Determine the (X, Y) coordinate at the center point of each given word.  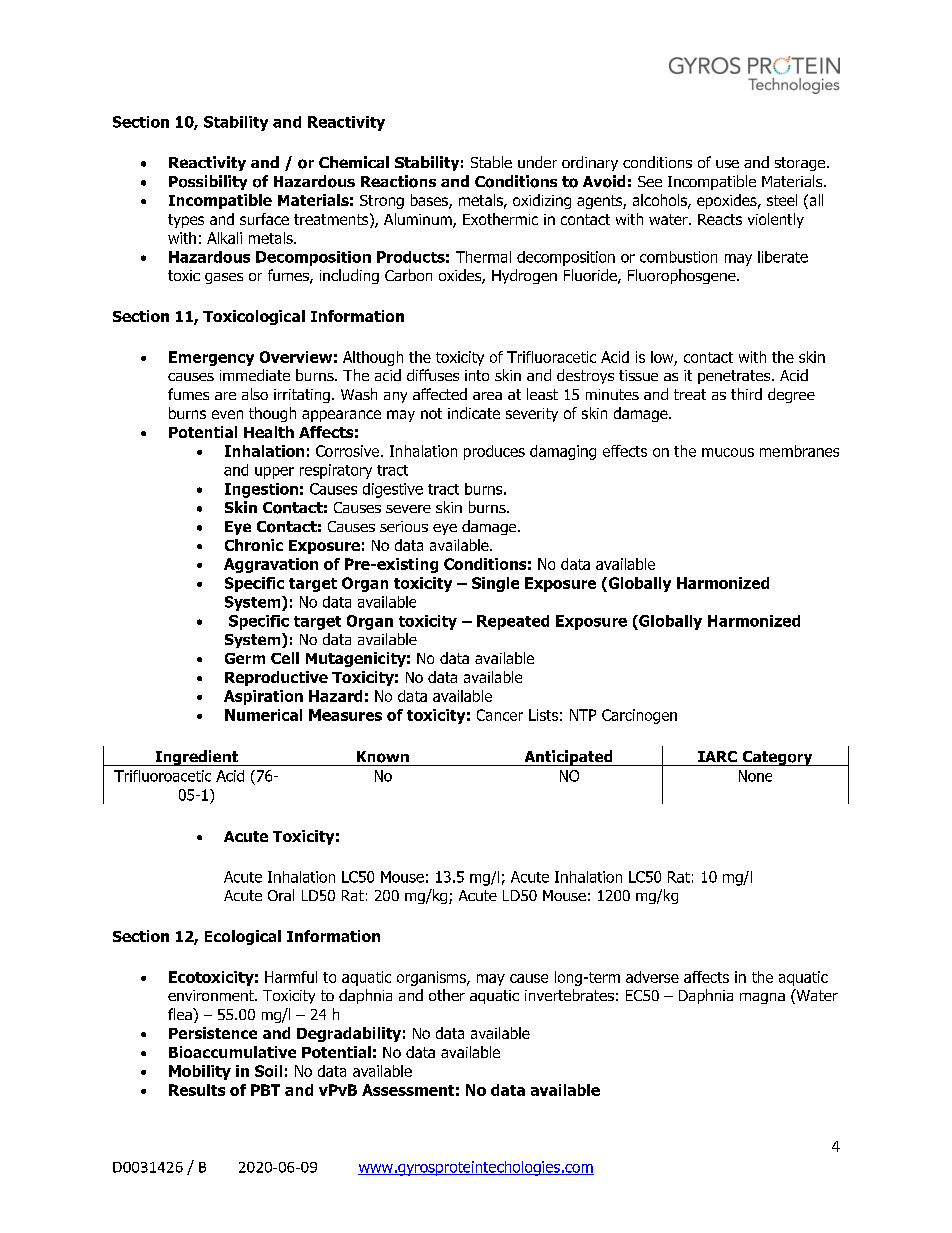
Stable (491, 162)
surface (264, 219)
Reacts (720, 219)
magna (762, 998)
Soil (268, 1071)
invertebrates (569, 995)
